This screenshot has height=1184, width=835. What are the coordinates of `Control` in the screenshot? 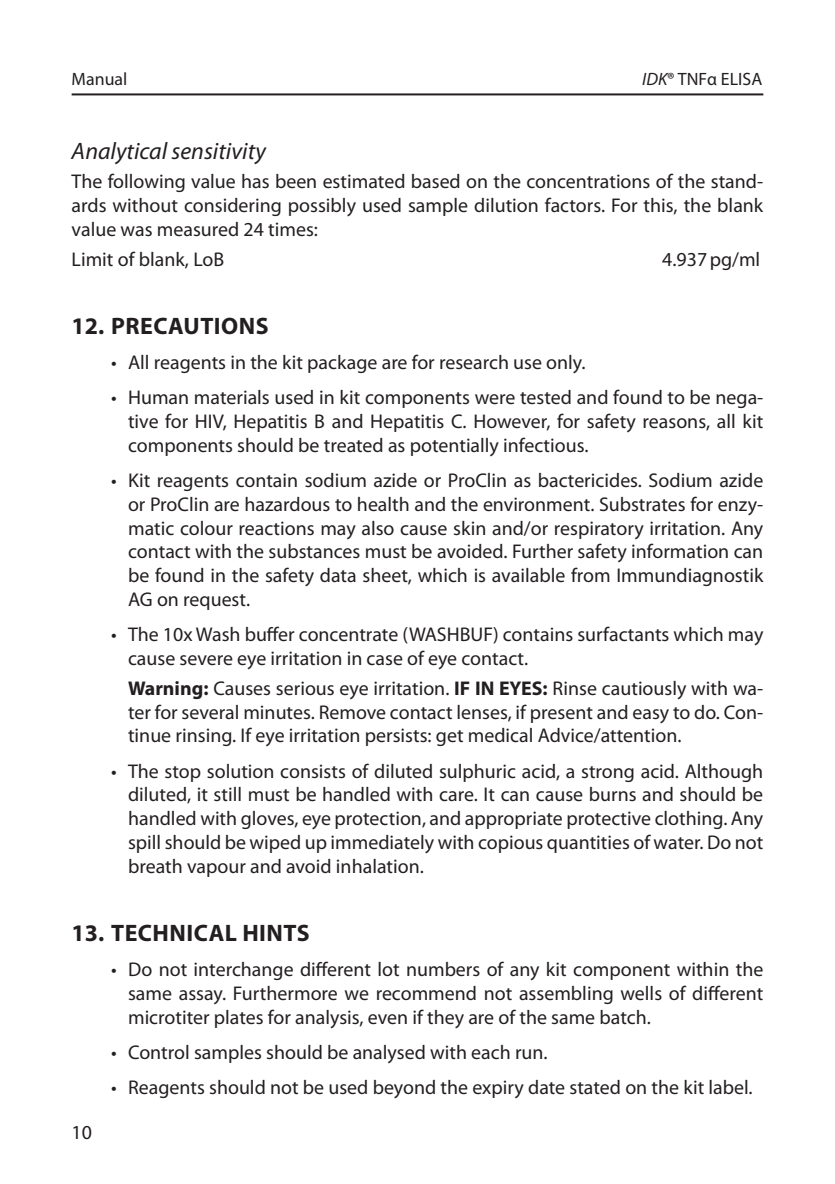 It's located at (158, 1052).
